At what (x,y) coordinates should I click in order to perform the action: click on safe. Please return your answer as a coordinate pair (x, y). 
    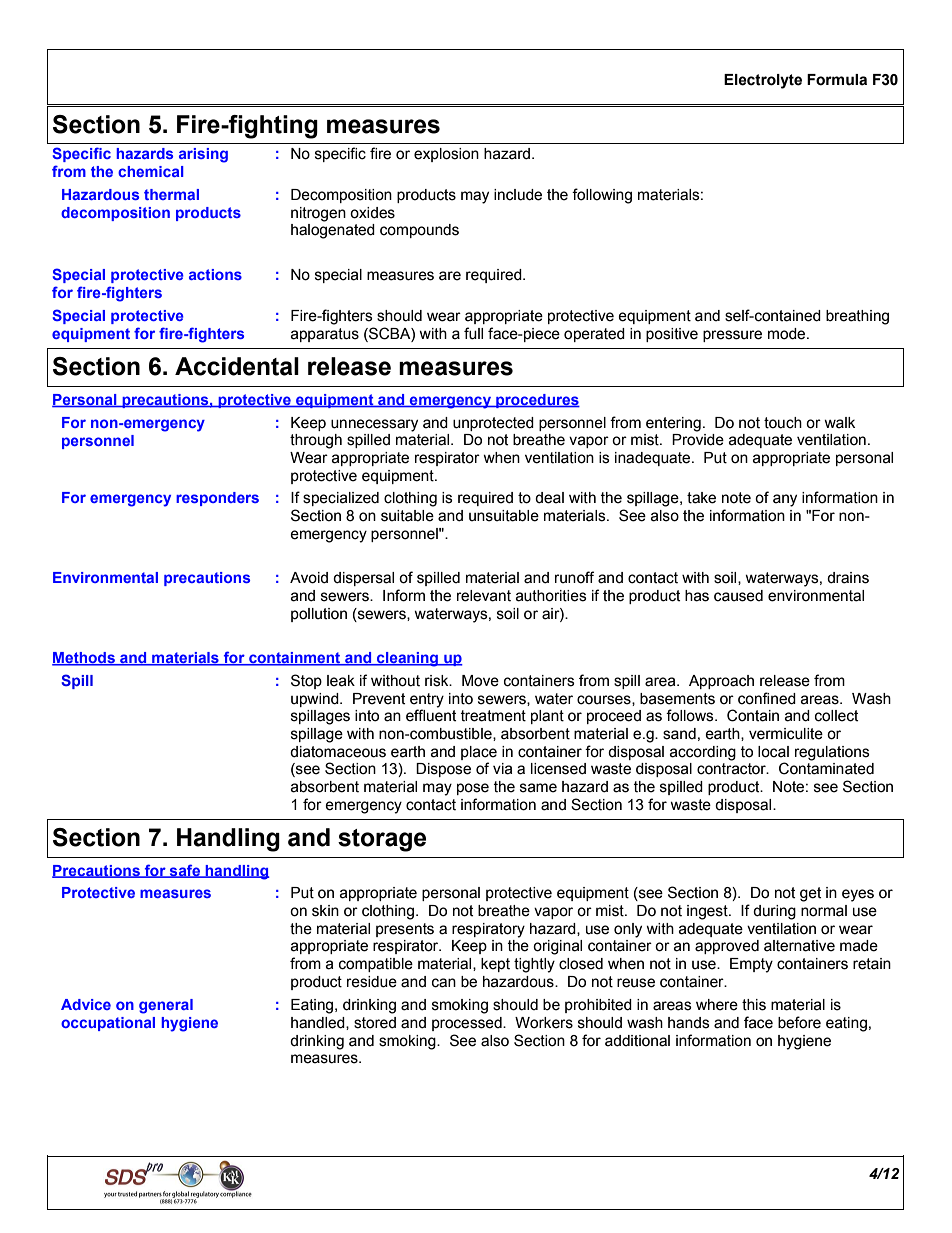
    Looking at the image, I should click on (185, 871).
